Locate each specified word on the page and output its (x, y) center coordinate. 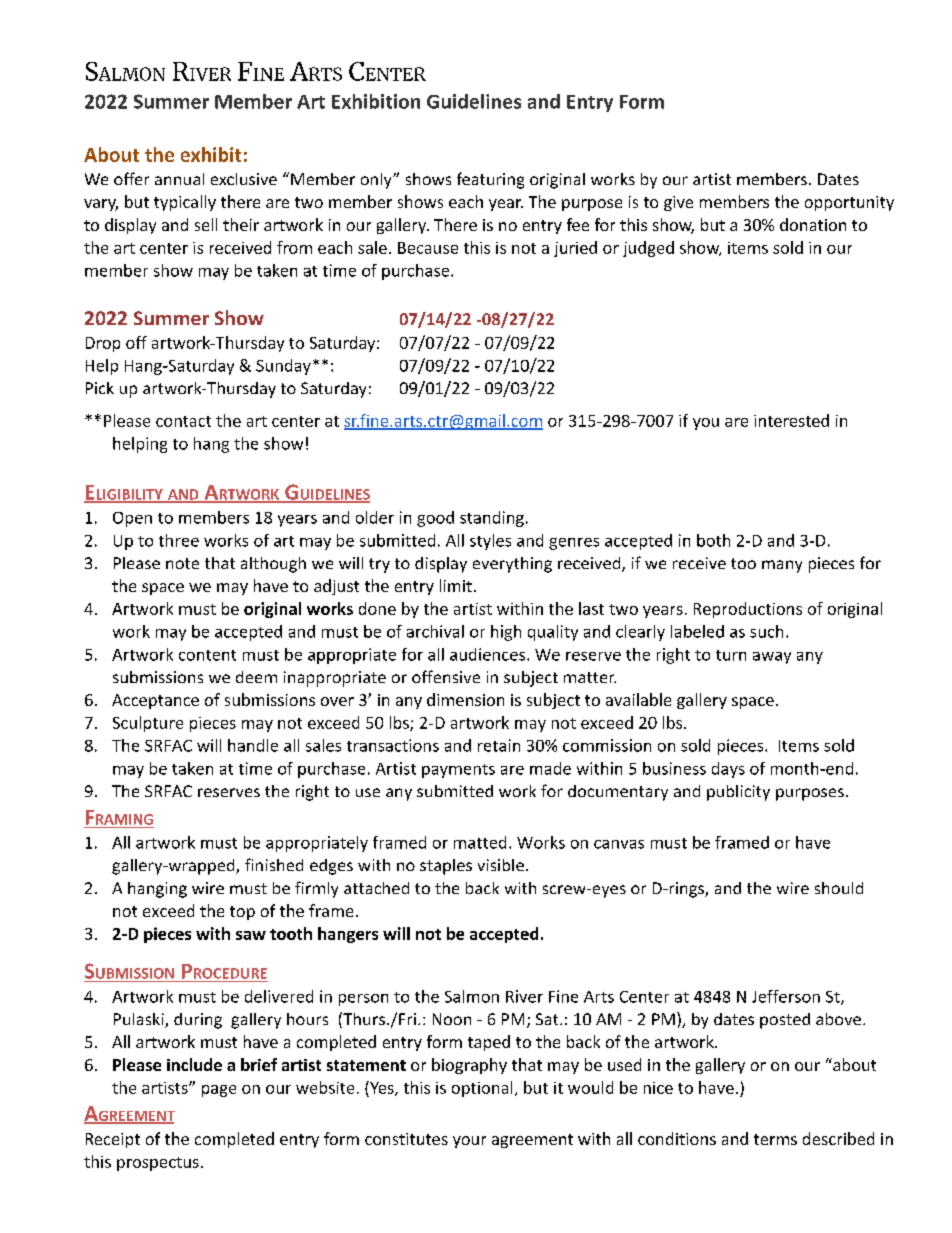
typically (185, 203)
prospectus (158, 1164)
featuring (490, 180)
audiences (487, 654)
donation (813, 224)
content (207, 655)
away (772, 658)
